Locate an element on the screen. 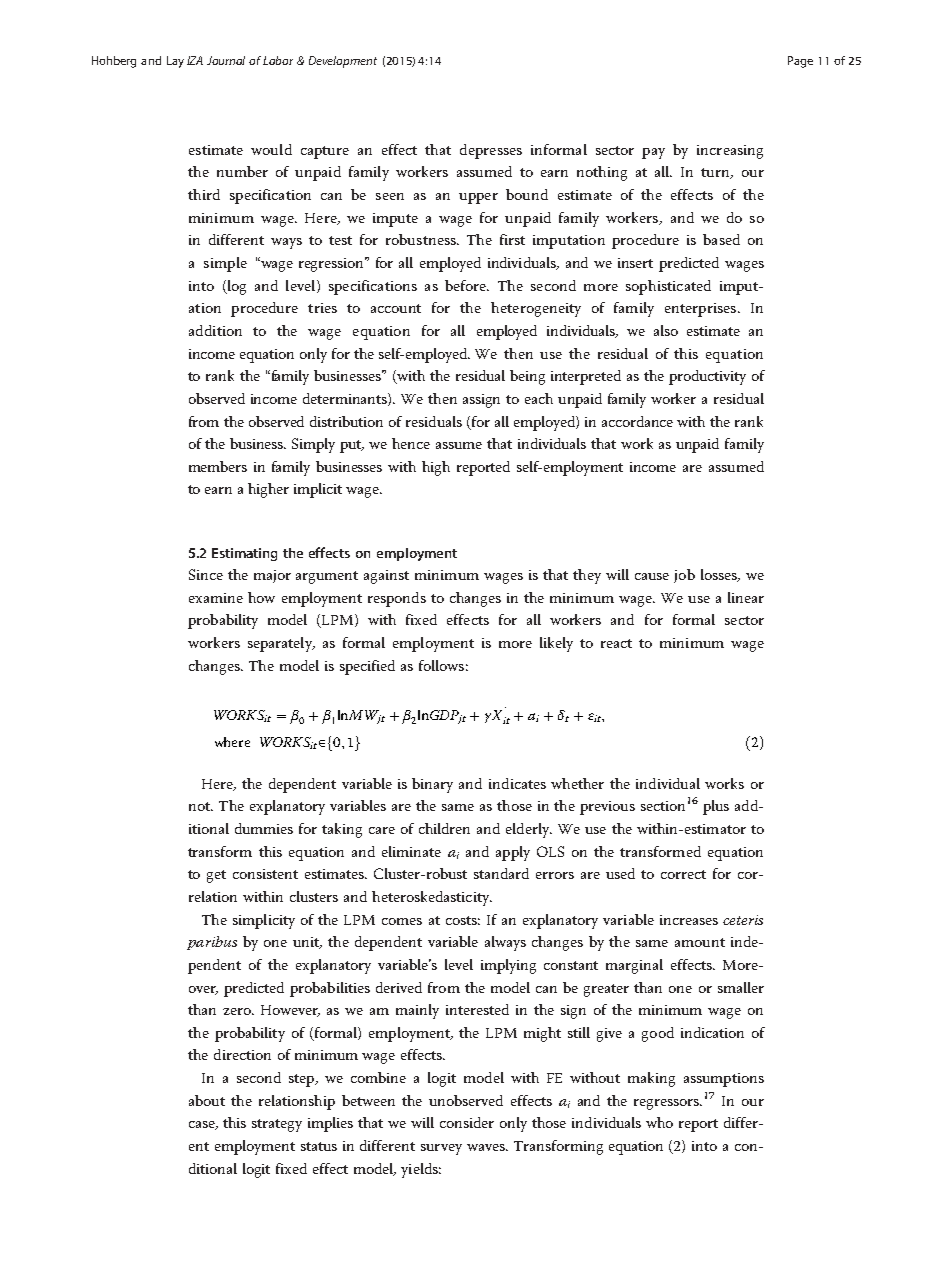  strategy is located at coordinates (277, 1125).
